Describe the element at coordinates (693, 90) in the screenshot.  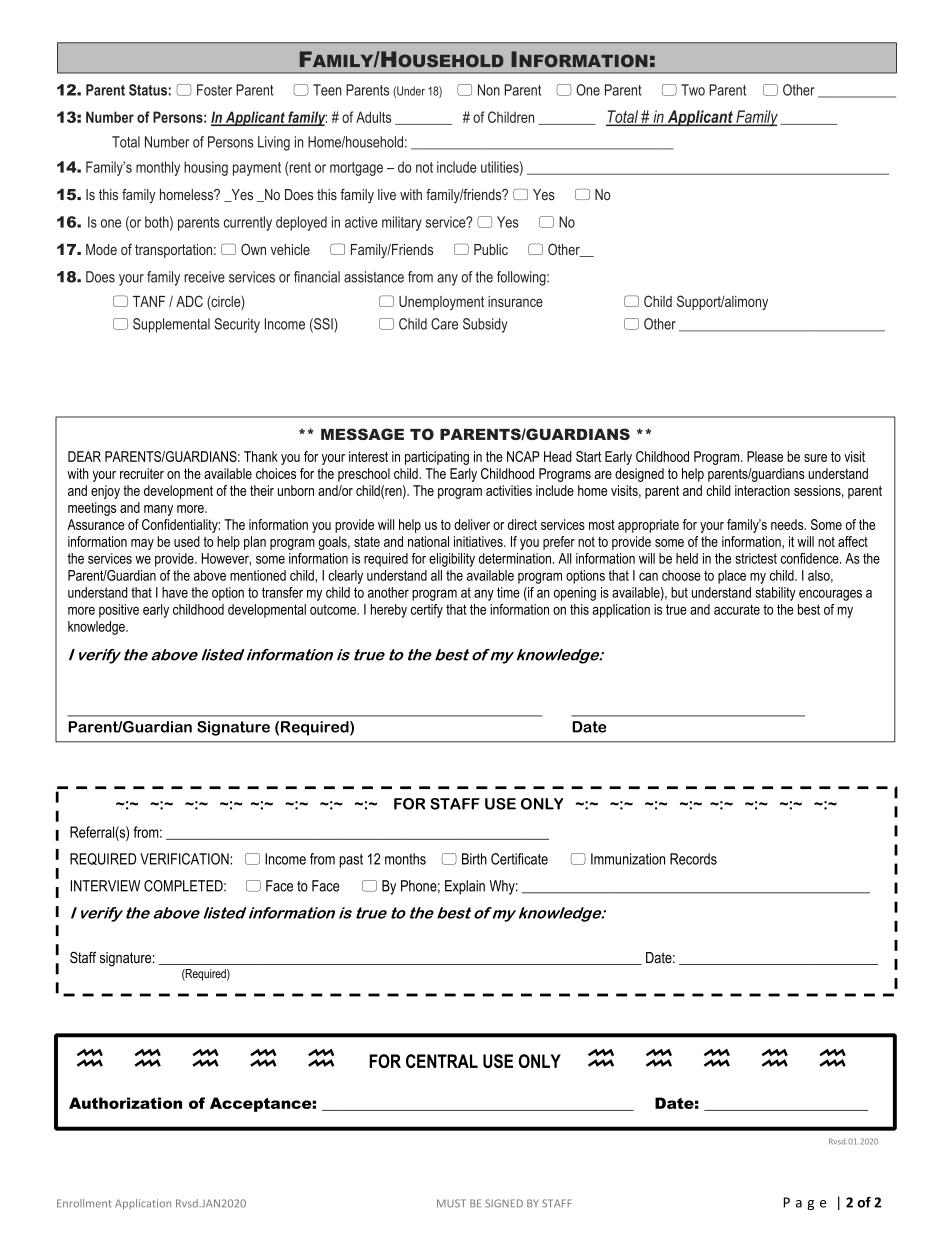
I see `Two` at that location.
